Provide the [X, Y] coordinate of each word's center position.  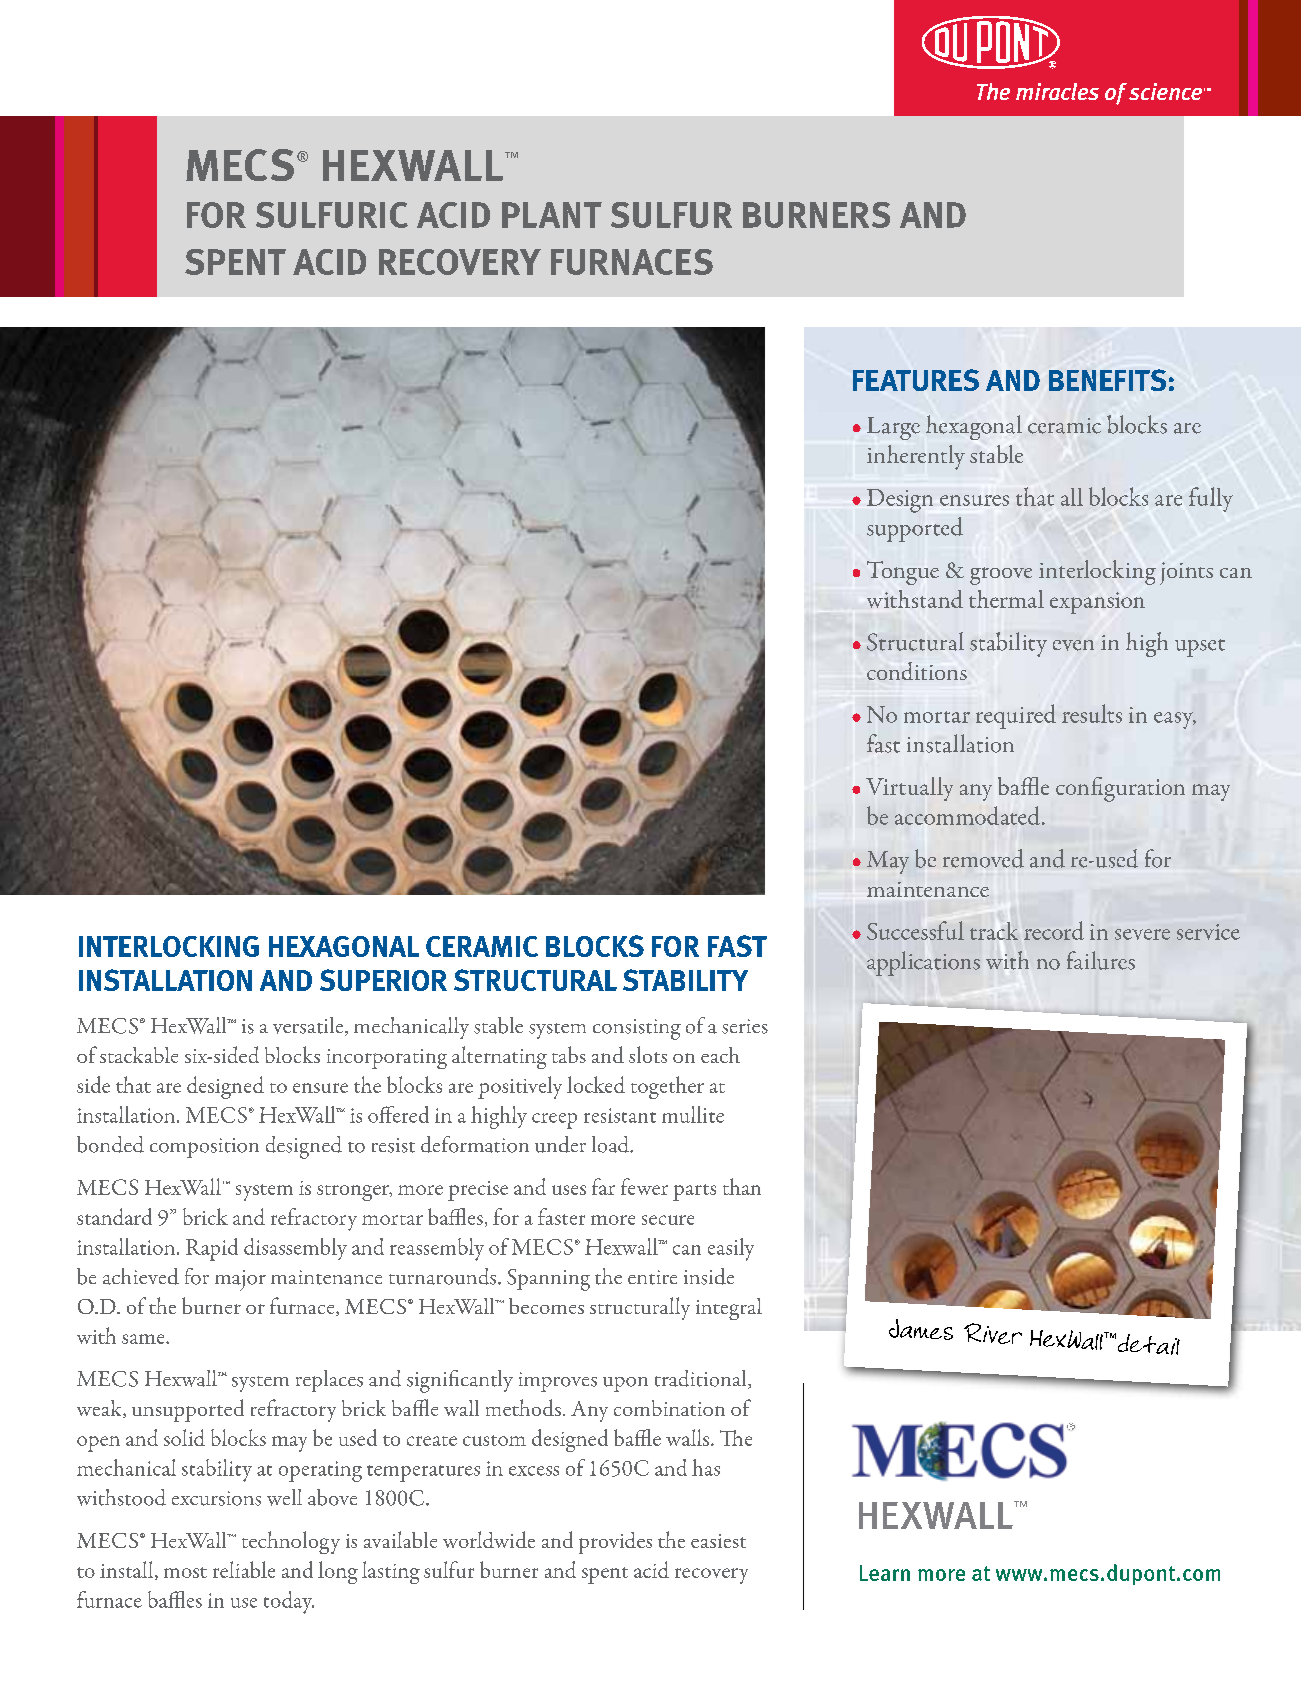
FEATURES [916, 380]
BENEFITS [1107, 380]
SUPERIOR [383, 980]
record [1054, 930]
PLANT [552, 215]
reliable [244, 1569]
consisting [637, 1029]
